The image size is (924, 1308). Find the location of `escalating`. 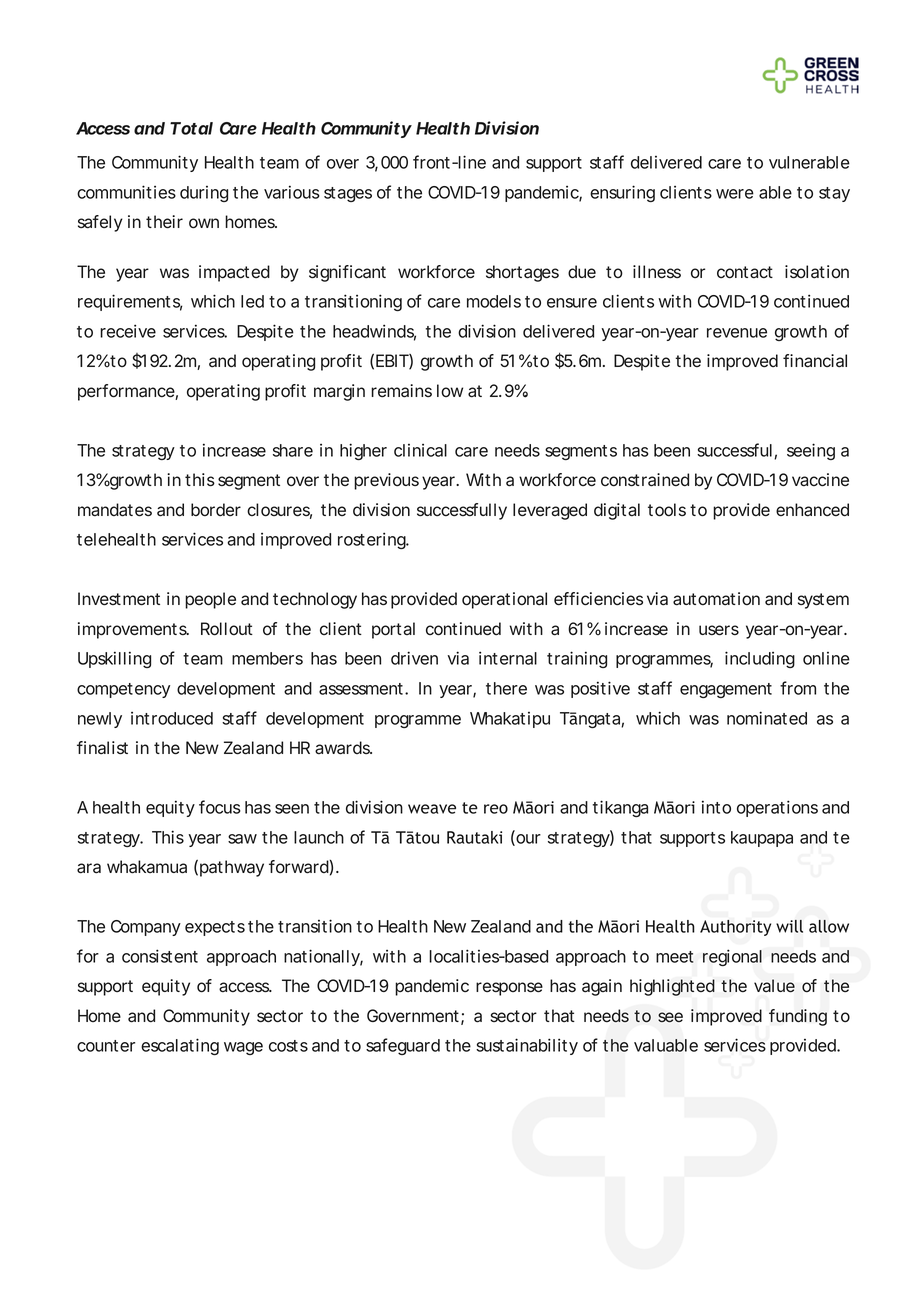

escalating is located at coordinates (180, 1046).
